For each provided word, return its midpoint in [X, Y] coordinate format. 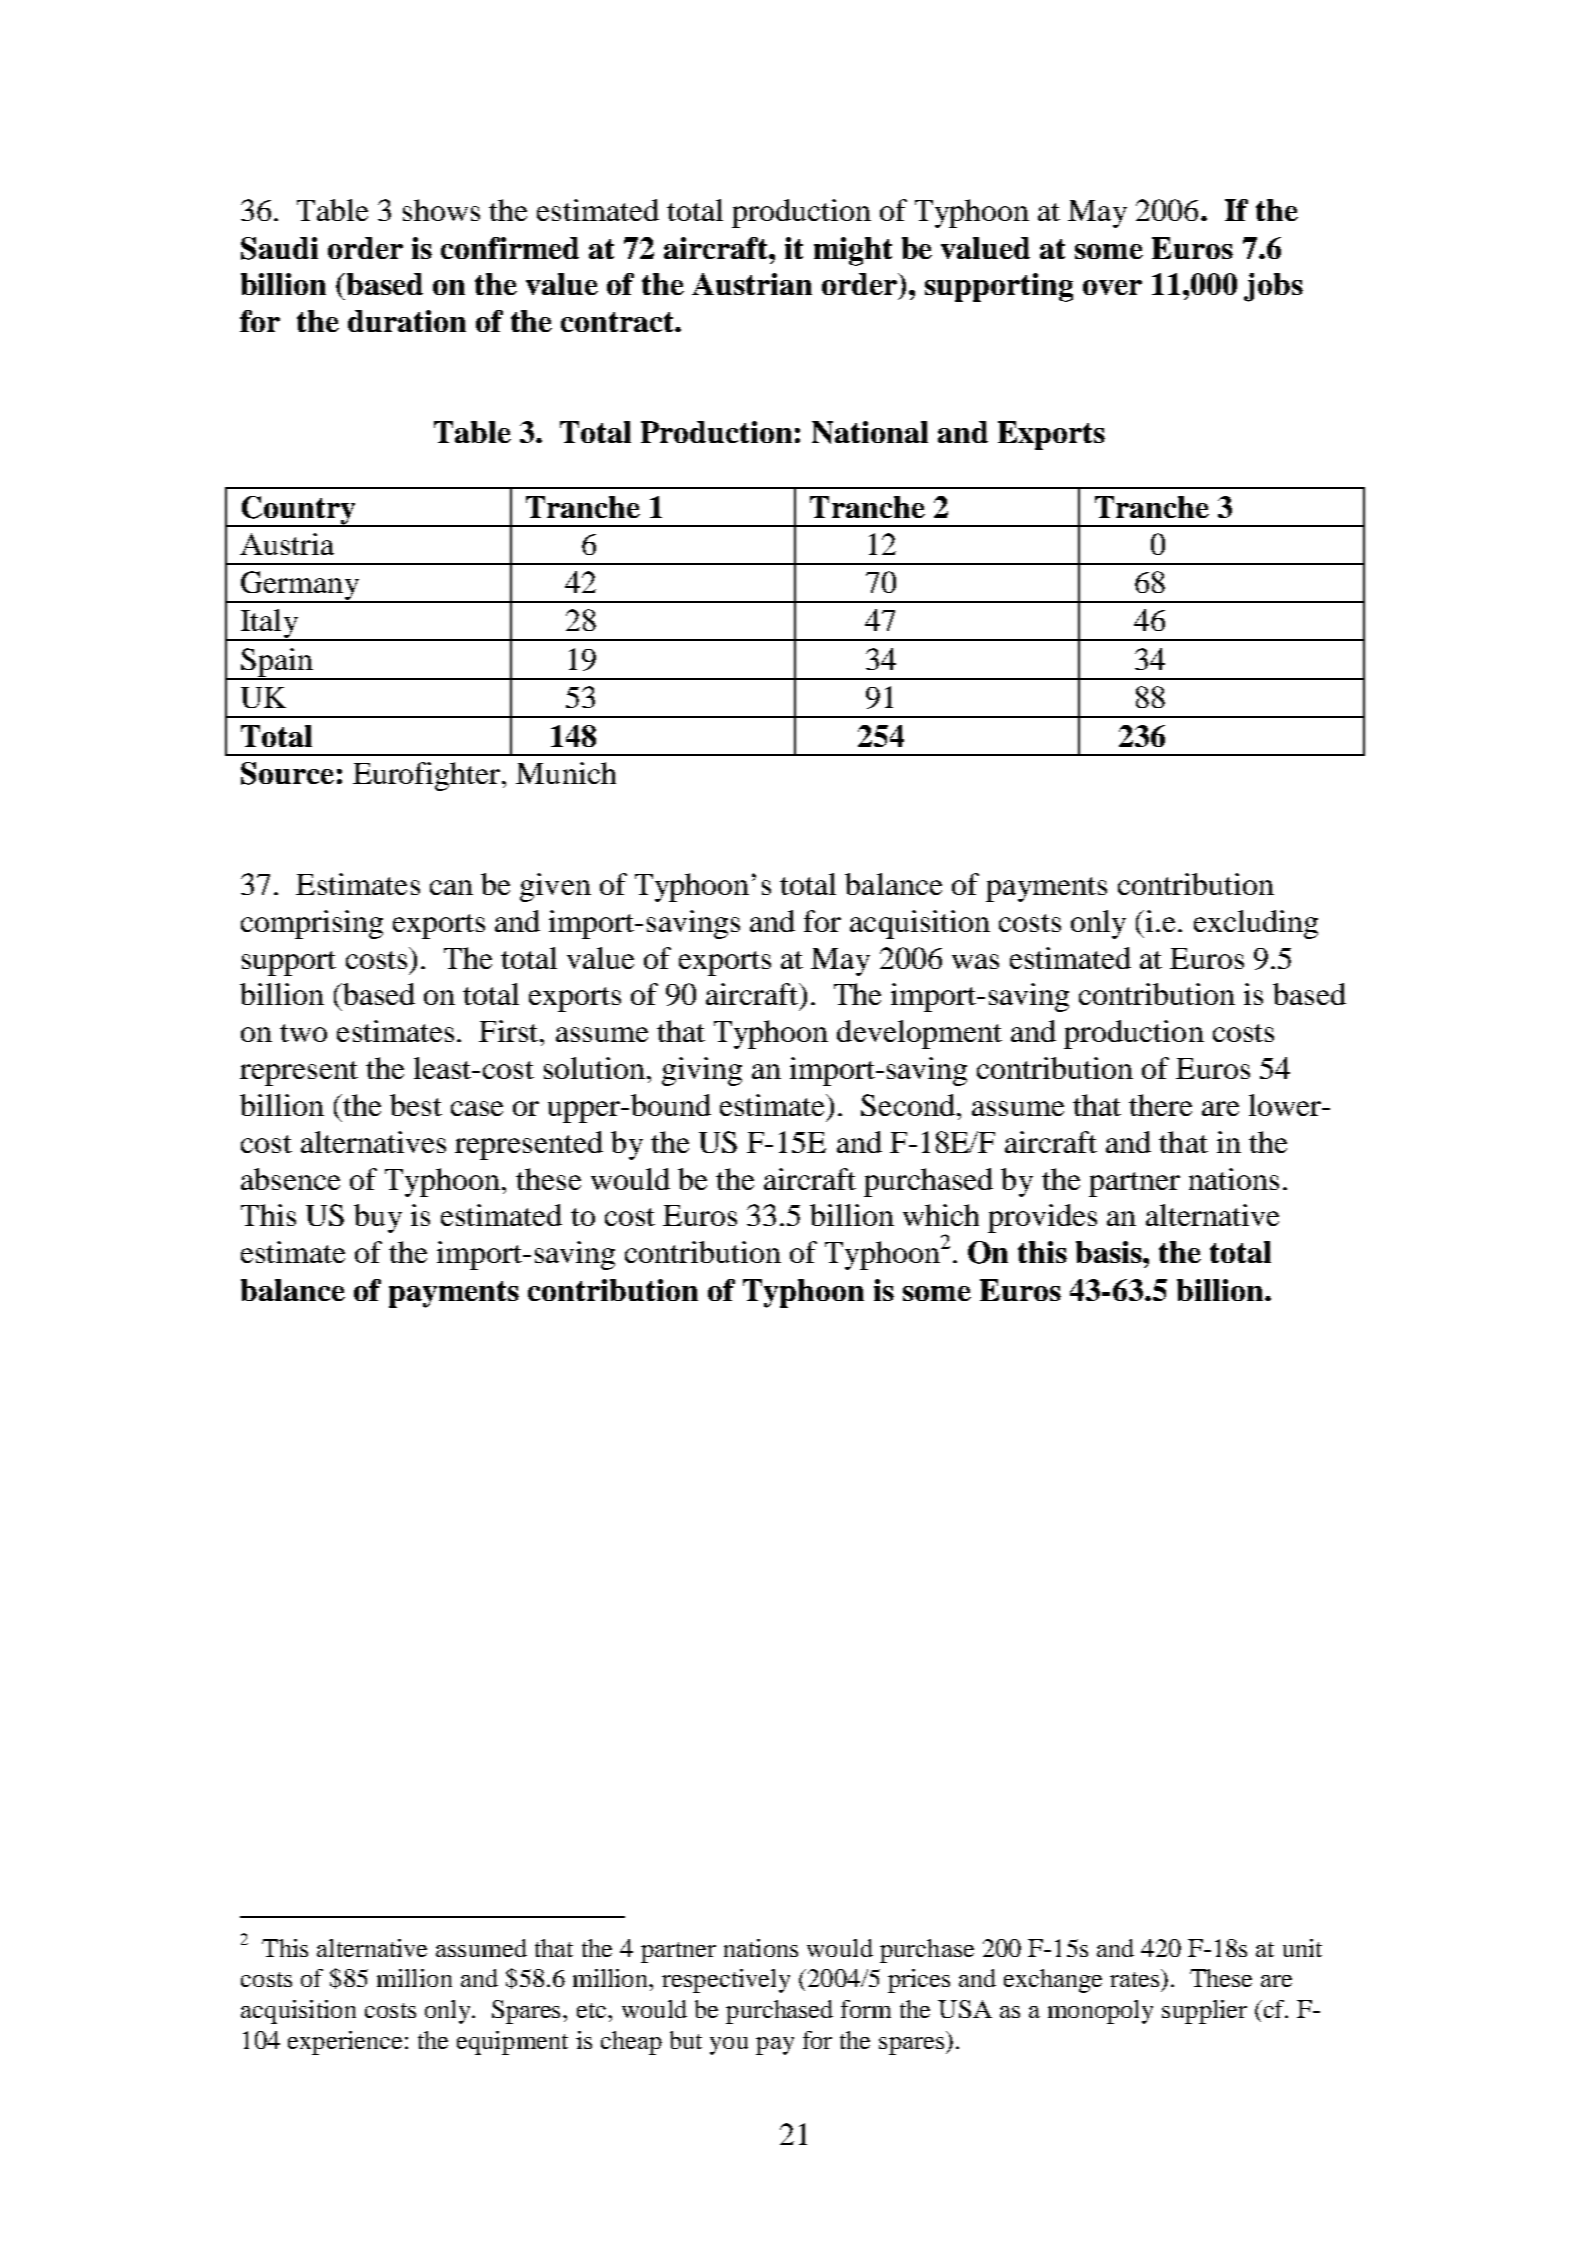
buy [378, 1218]
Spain [277, 663]
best [416, 1105]
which [941, 1215]
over [1112, 287]
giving [702, 1071]
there [1160, 1105]
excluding [1256, 924]
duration [407, 321]
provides [1042, 1218]
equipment [512, 2043]
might [853, 251]
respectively [726, 1981]
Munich [566, 773]
